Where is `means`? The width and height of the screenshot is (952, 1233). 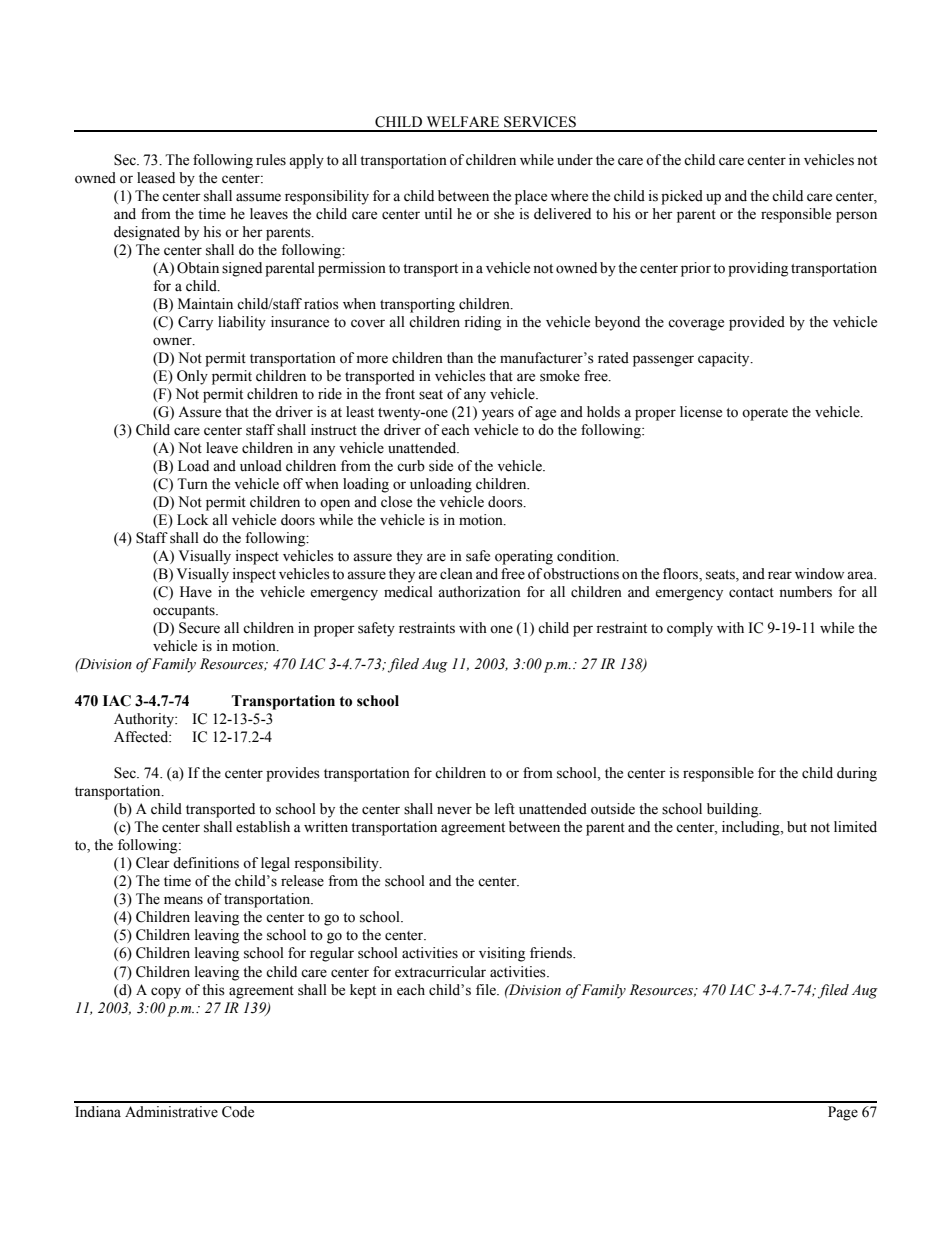 means is located at coordinates (183, 900).
